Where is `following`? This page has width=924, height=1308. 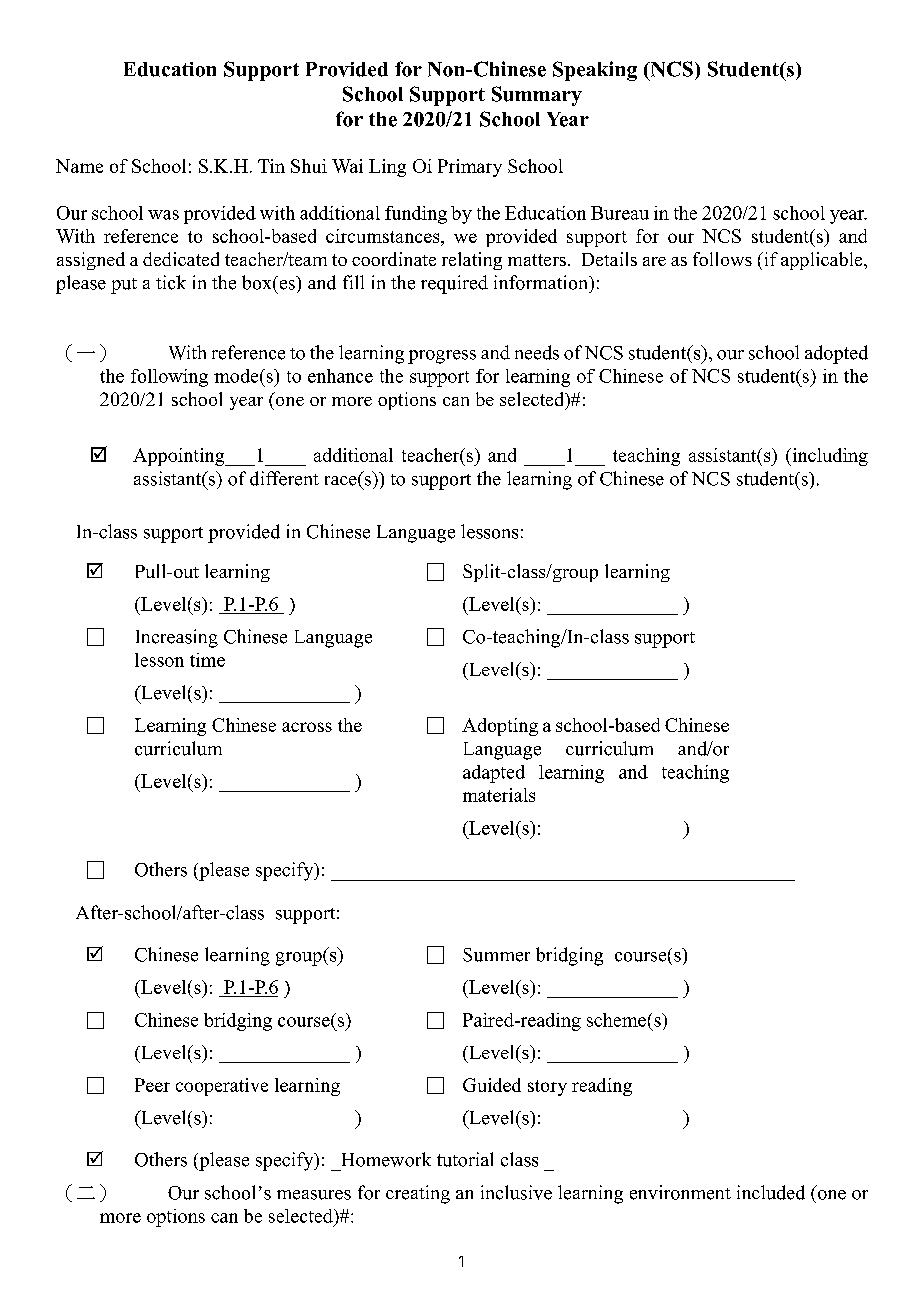 following is located at coordinates (169, 378).
